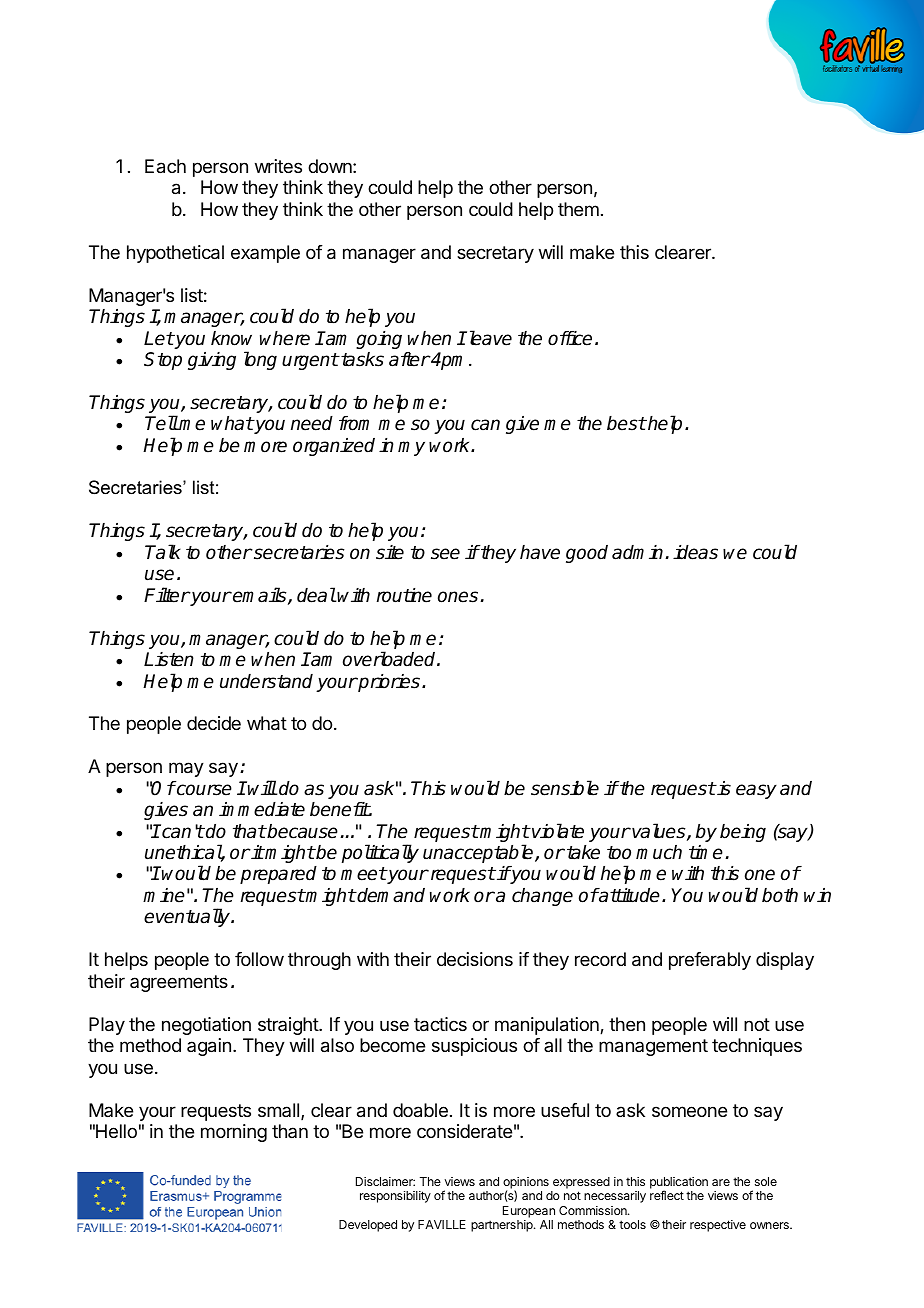 The image size is (924, 1308). What do you see at coordinates (259, 959) in the screenshot?
I see `follow` at bounding box center [259, 959].
